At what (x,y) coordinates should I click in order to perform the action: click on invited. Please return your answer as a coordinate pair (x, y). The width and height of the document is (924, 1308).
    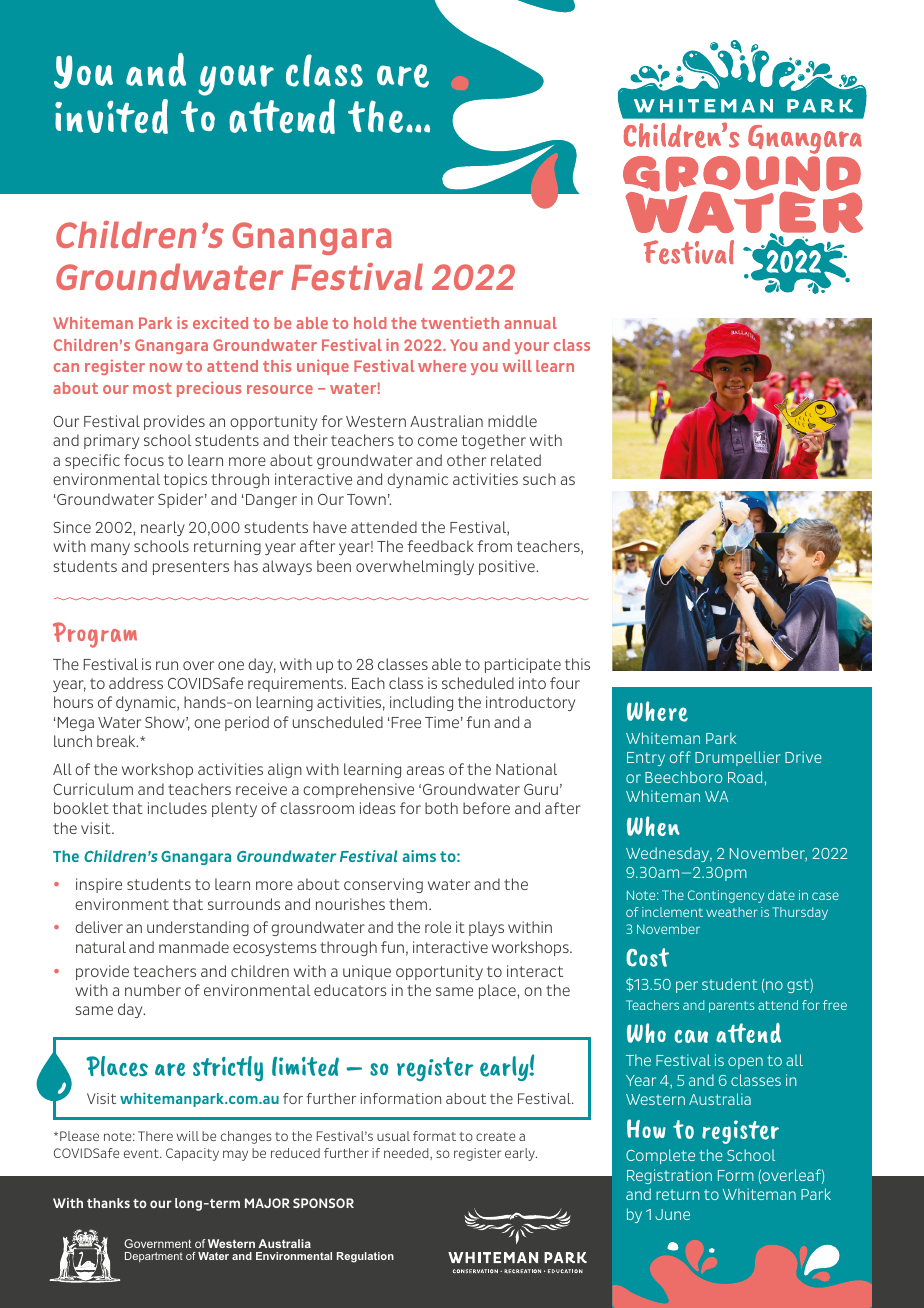
    Looking at the image, I should click on (111, 116).
